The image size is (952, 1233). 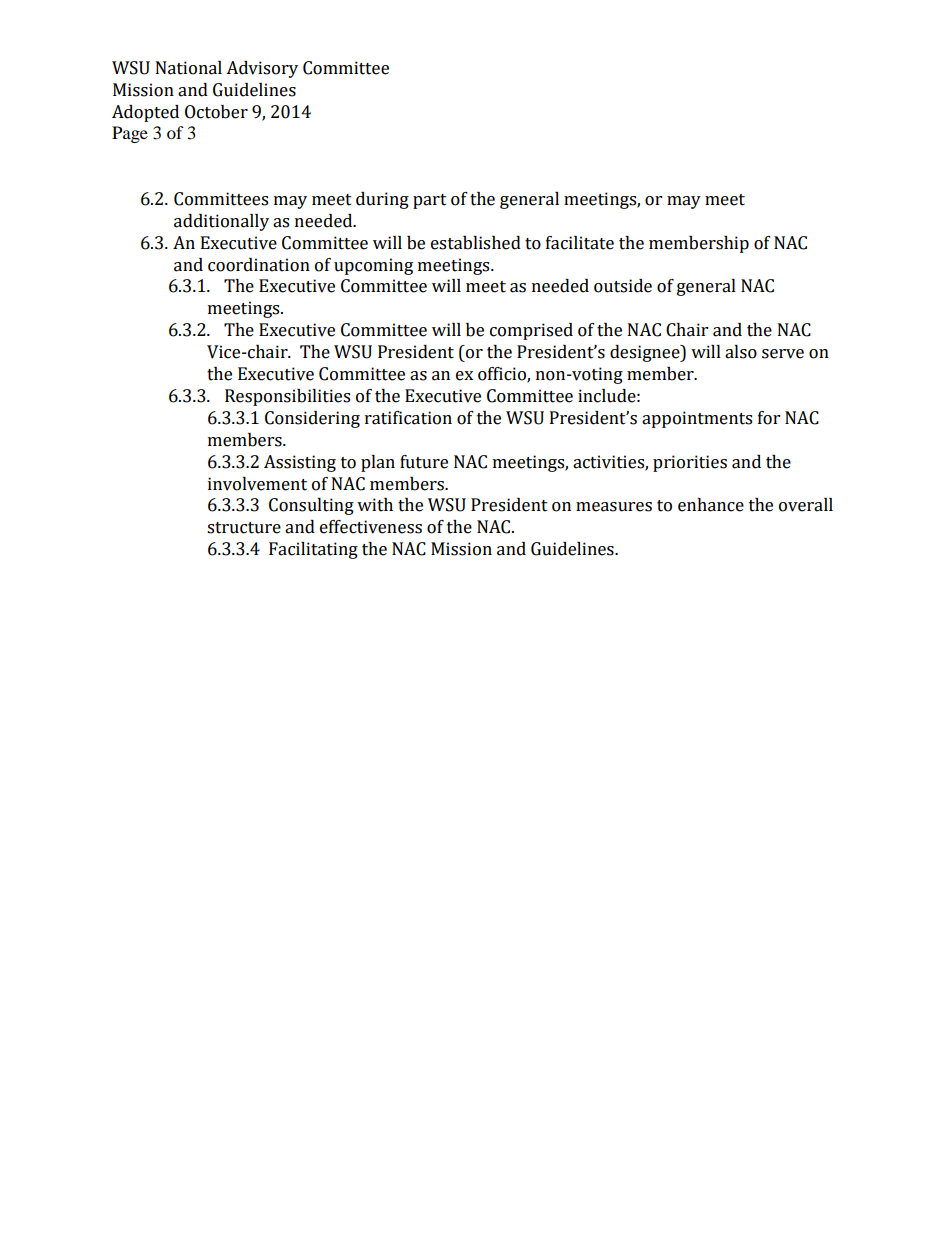 What do you see at coordinates (262, 69) in the document?
I see `Advisory` at bounding box center [262, 69].
